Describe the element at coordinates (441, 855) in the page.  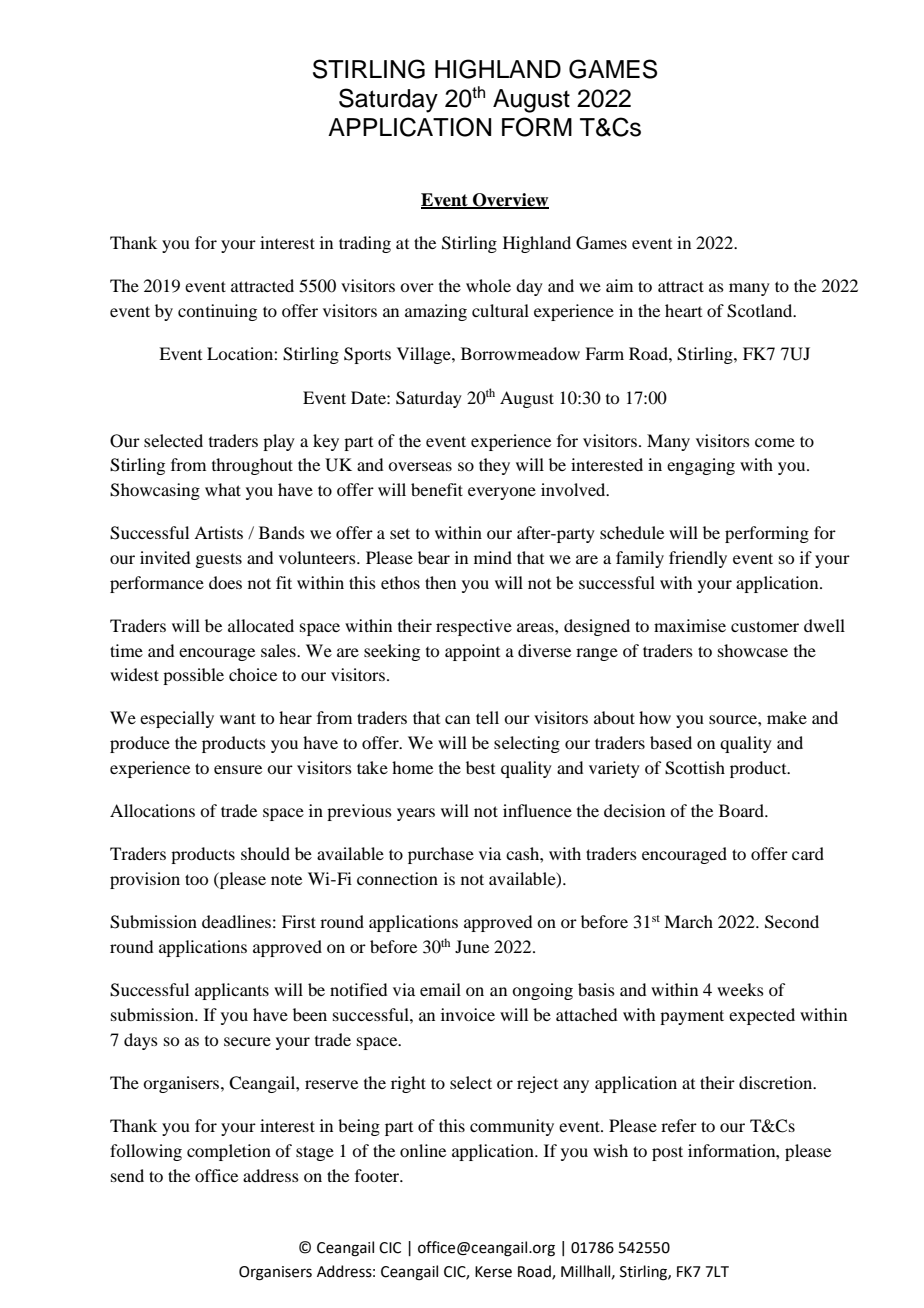
I see `purchase` at that location.
